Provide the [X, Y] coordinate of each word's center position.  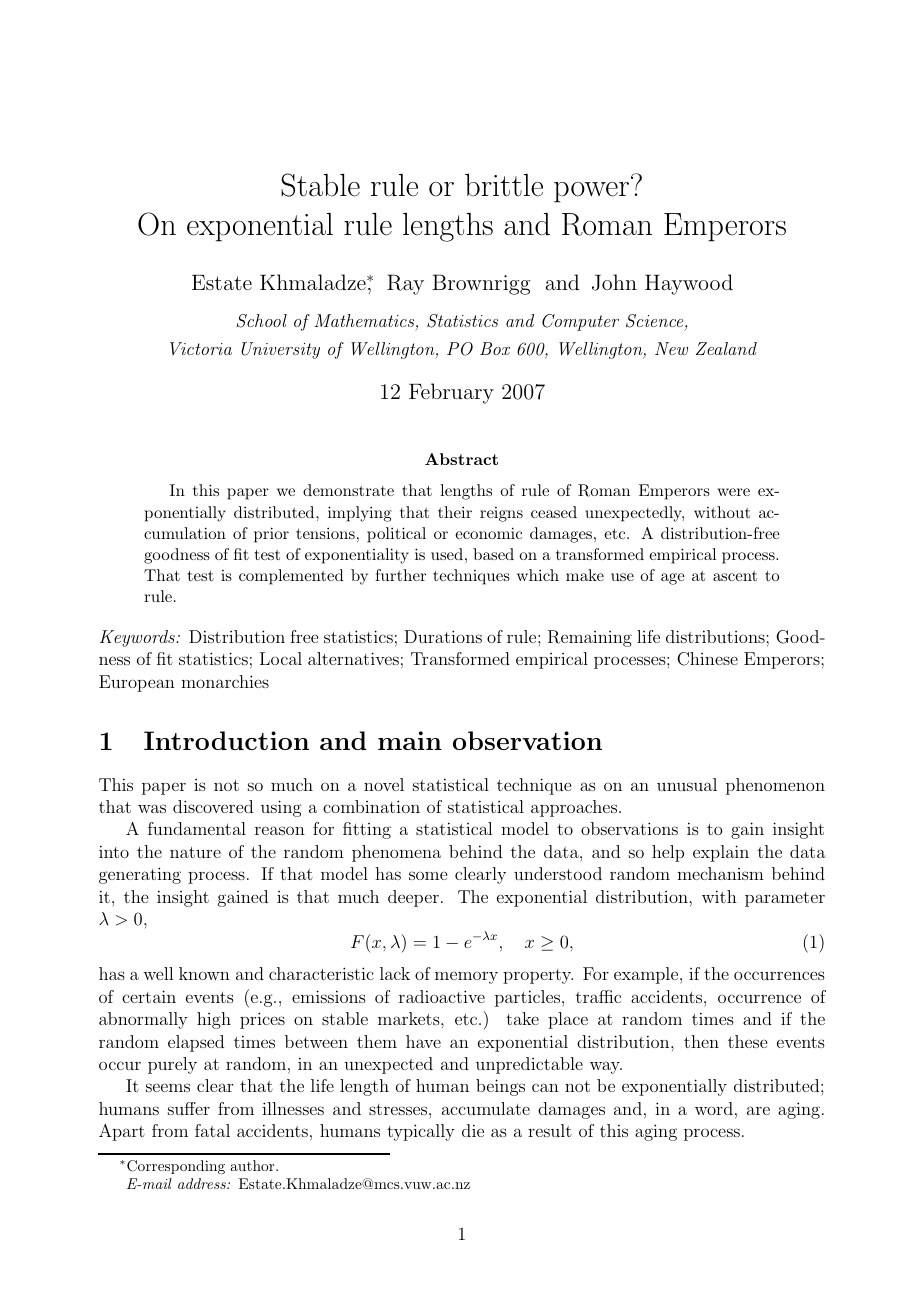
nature [195, 852]
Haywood [689, 284]
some [428, 875]
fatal [212, 1130]
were [733, 492]
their [455, 512]
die [473, 1130]
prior [271, 535]
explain [721, 853]
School [261, 321]
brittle [504, 185]
